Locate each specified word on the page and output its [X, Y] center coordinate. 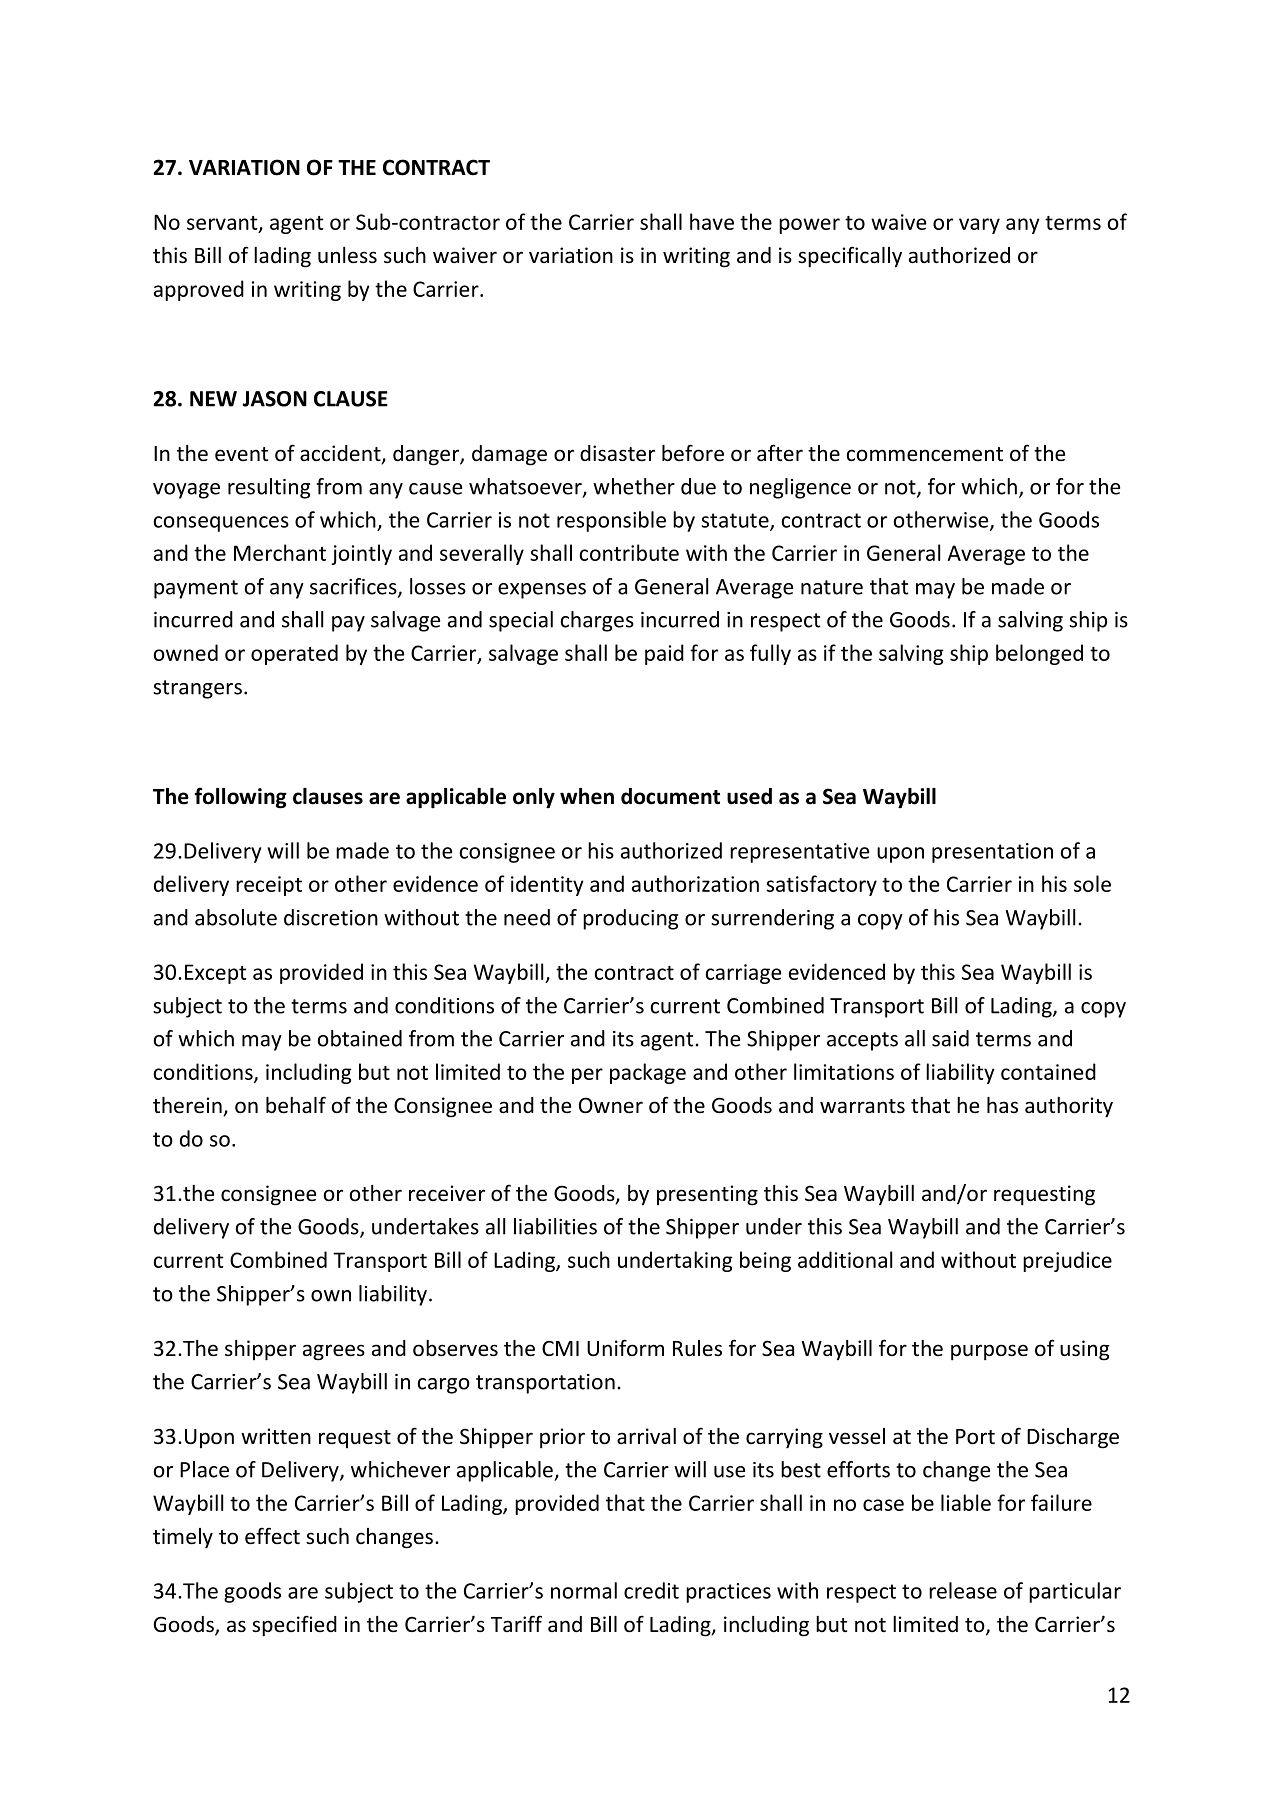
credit [651, 1590]
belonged [1039, 654]
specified [294, 1626]
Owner [611, 1105]
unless [347, 255]
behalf [296, 1105]
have [712, 221]
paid [664, 654]
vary [979, 226]
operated [294, 654]
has [1002, 1105]
